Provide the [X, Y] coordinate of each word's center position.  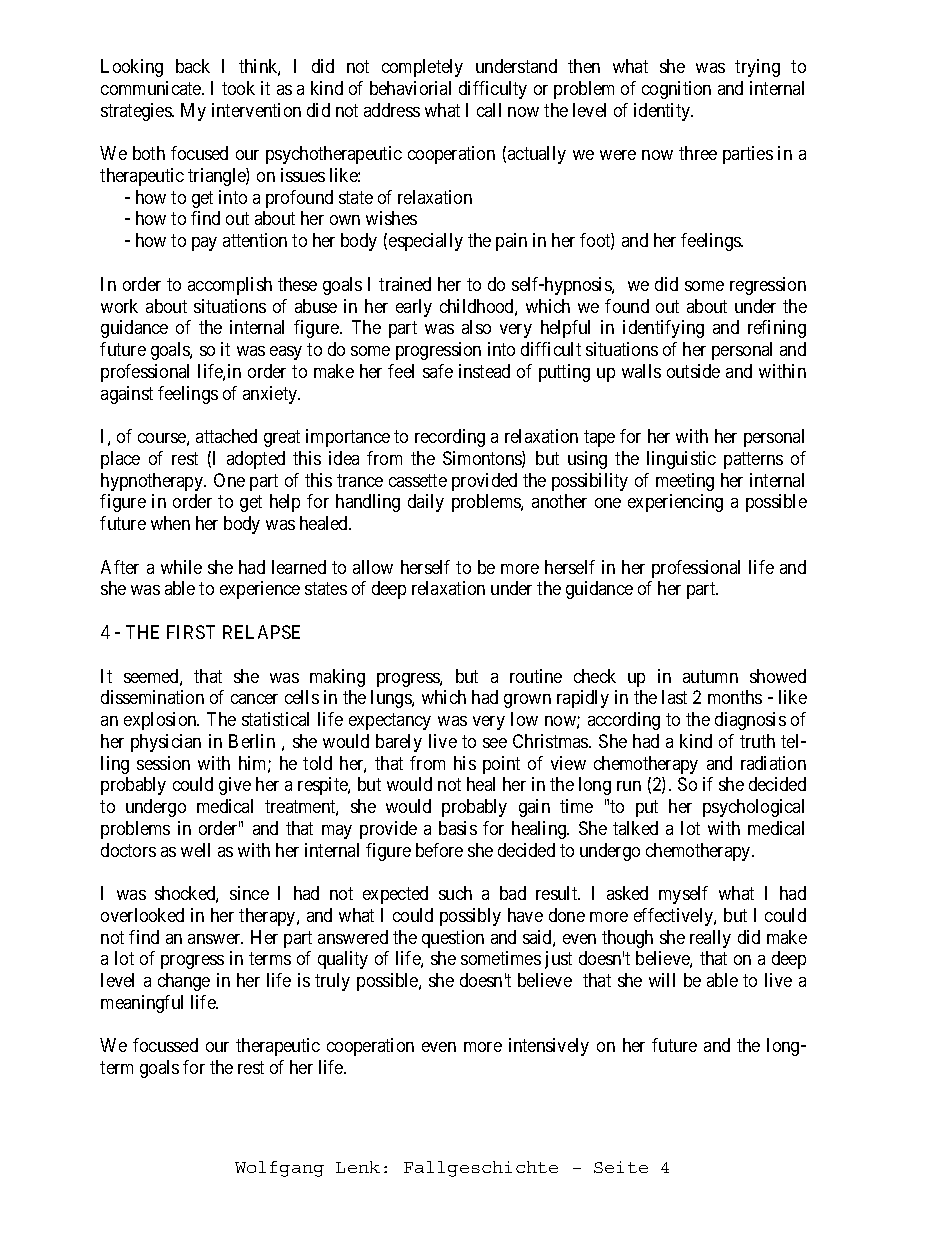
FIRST [191, 632]
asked [627, 893]
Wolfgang [279, 1169]
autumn [710, 676]
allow [373, 567]
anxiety [271, 395]
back [193, 66]
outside [693, 371]
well [195, 850]
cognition [676, 90]
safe [438, 371]
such [455, 893]
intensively [549, 1047]
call [489, 110]
